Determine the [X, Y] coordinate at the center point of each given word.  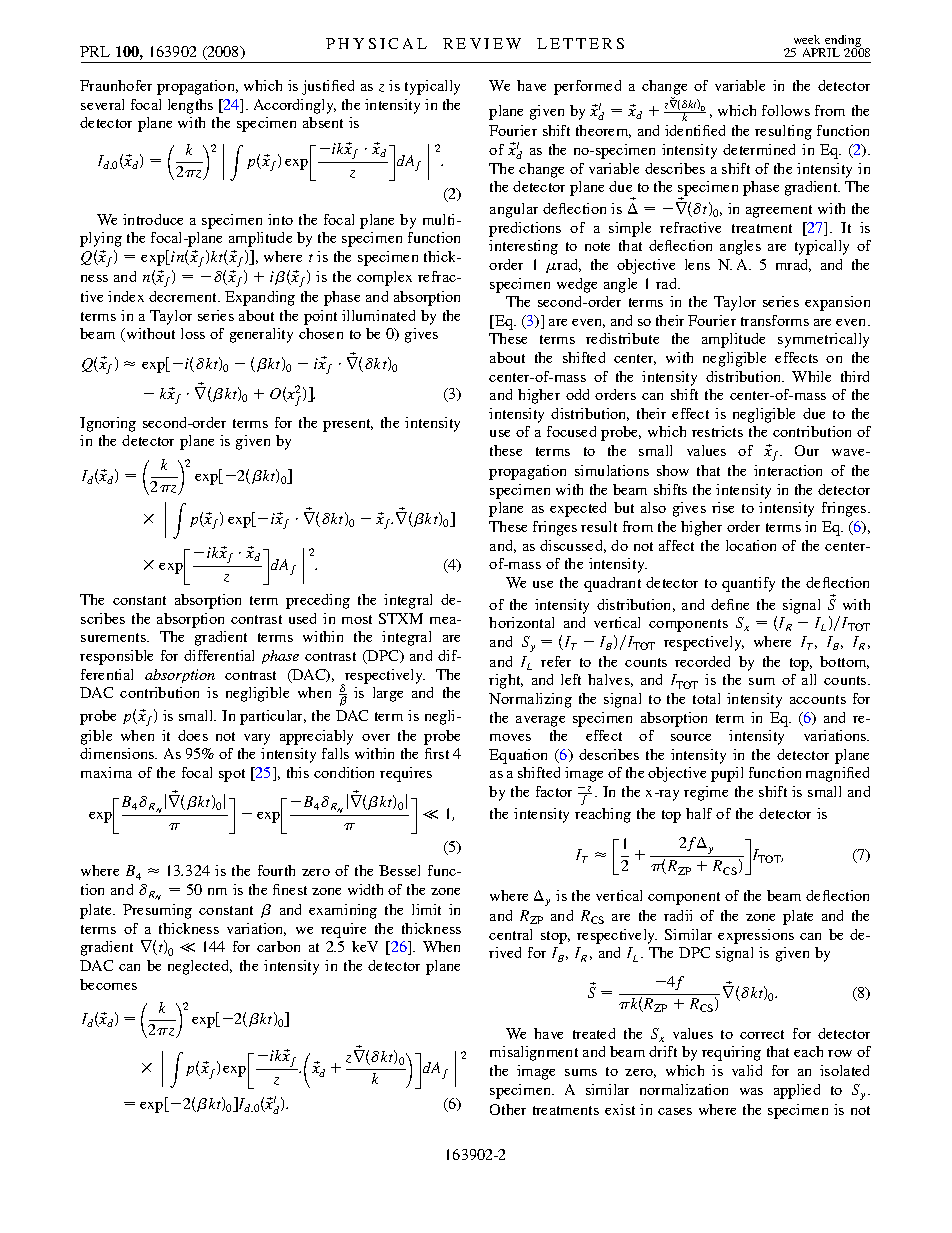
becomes [108, 984]
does [193, 735]
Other [508, 1109]
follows [786, 110]
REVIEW [482, 43]
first [437, 753]
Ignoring [108, 424]
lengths [190, 106]
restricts [717, 431]
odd [577, 394]
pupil [727, 774]
